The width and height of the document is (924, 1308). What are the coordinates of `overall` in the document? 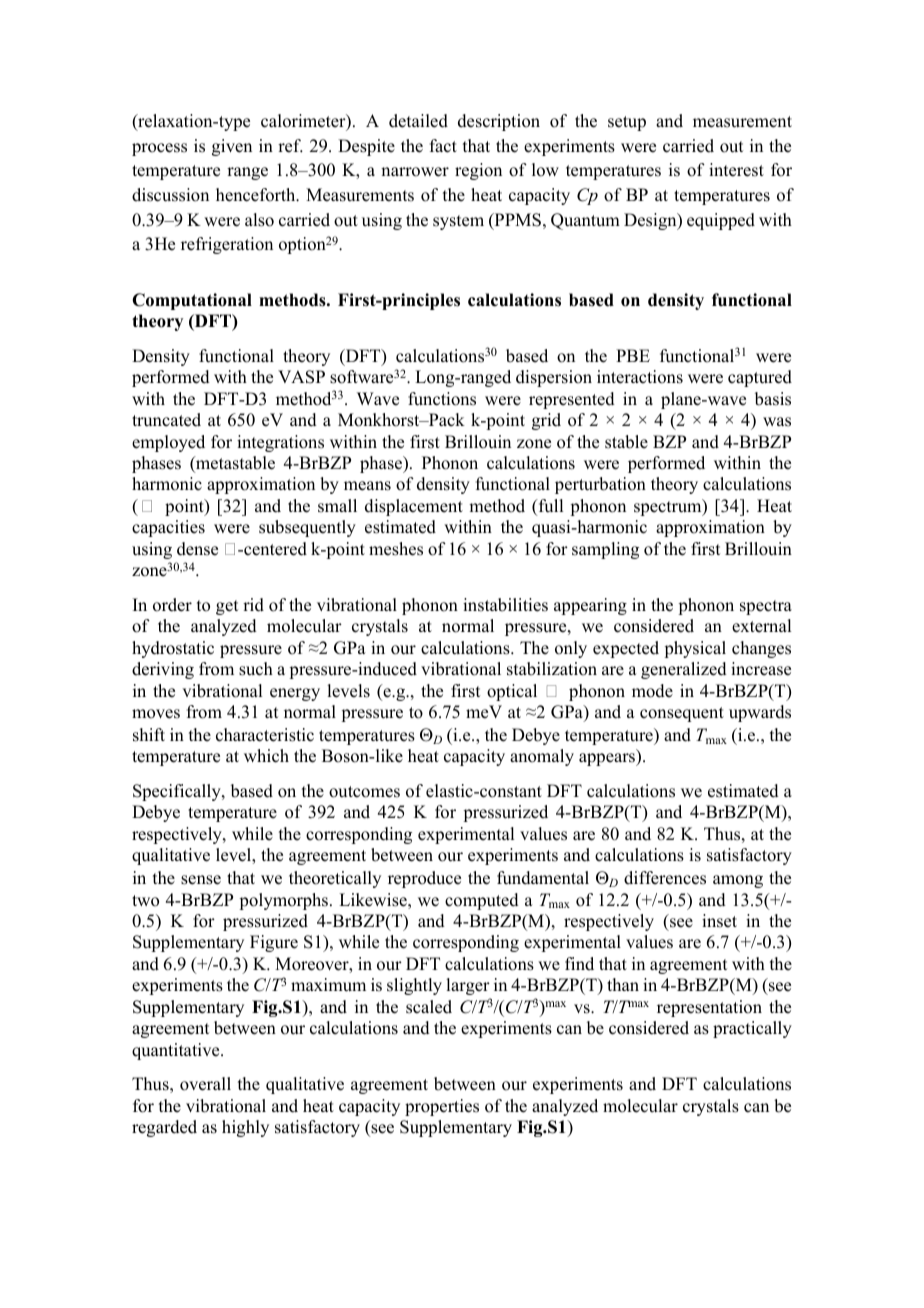 It's located at (205, 1084).
